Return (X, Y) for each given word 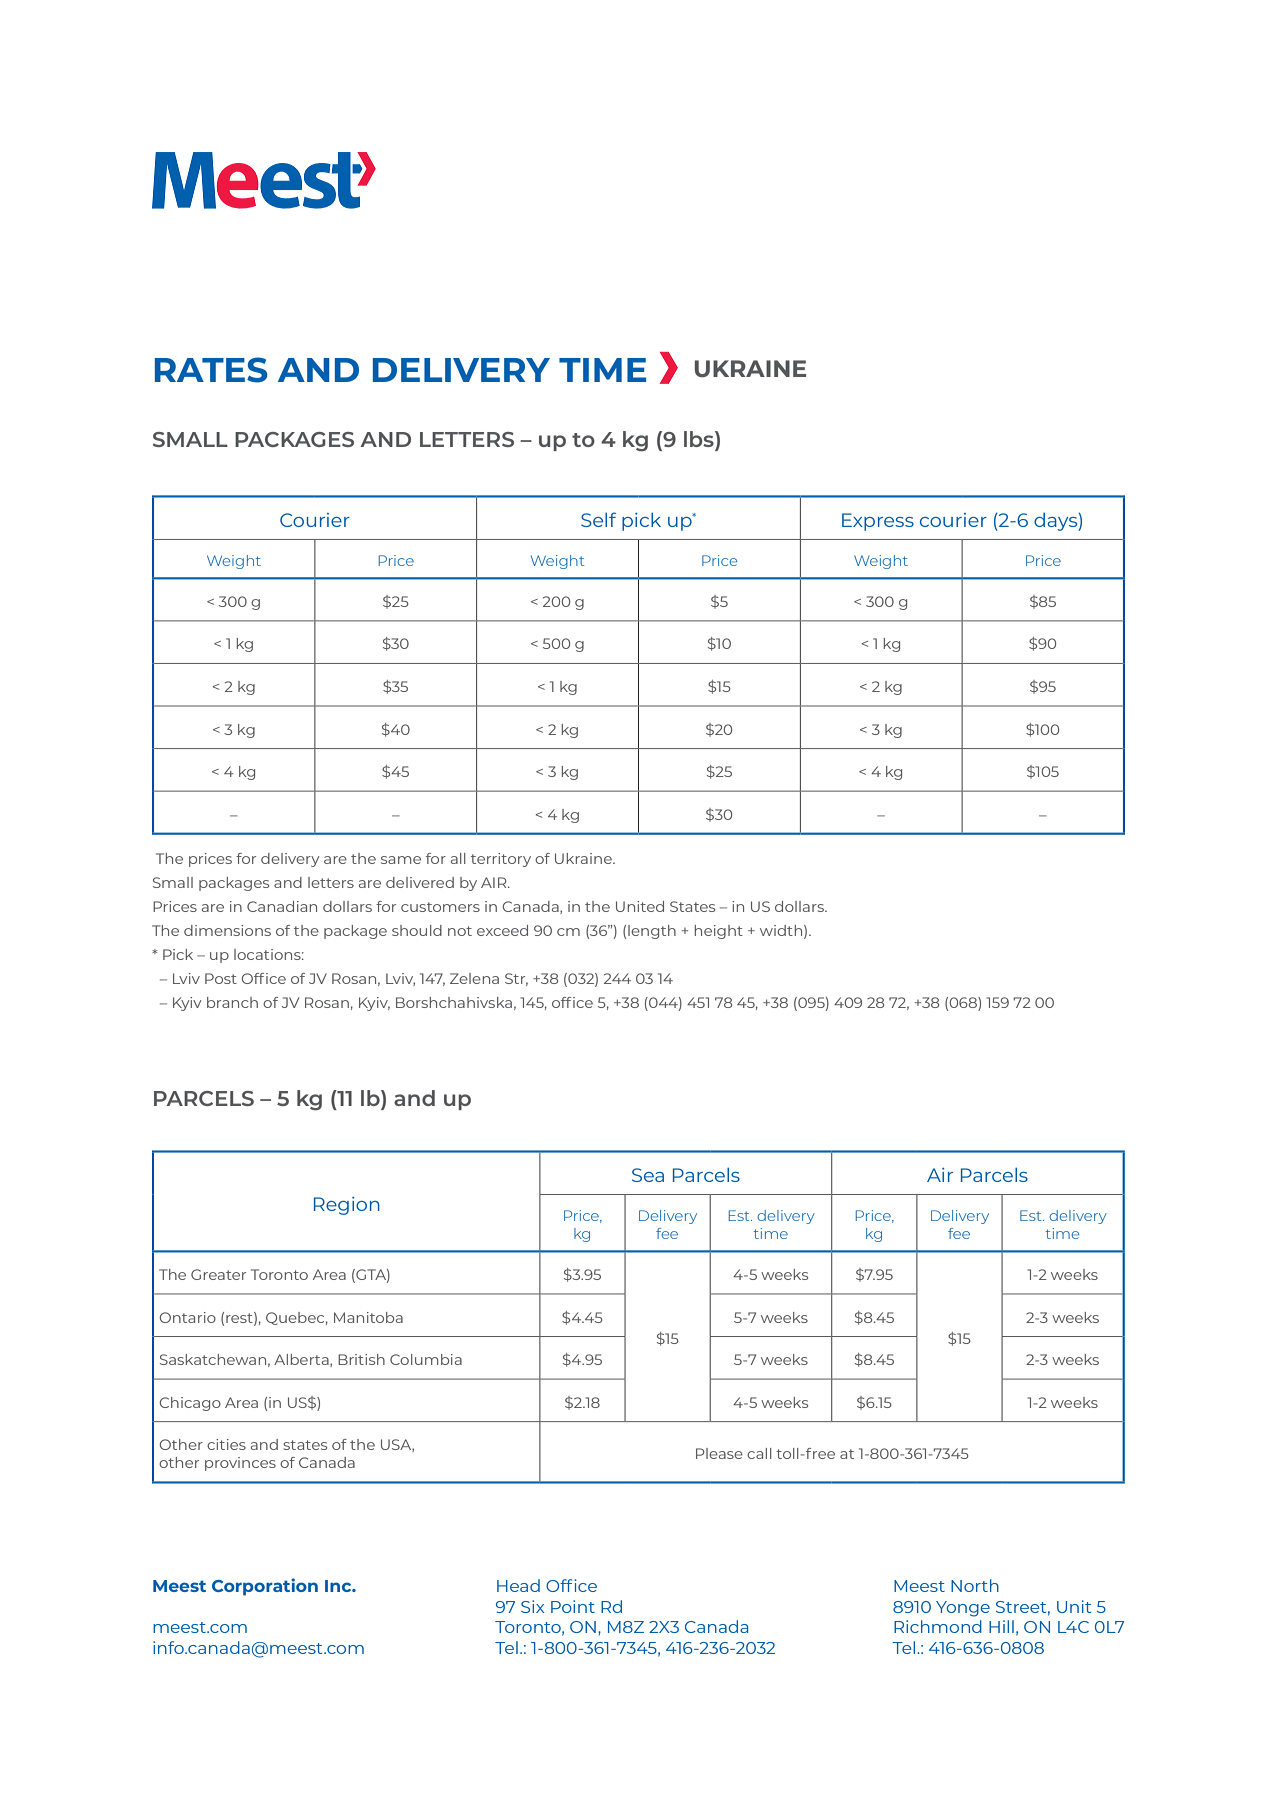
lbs (700, 439)
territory (501, 860)
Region (347, 1206)
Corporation (265, 1587)
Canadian (282, 906)
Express (878, 522)
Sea (648, 1175)
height (719, 932)
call (759, 1453)
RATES (211, 370)
